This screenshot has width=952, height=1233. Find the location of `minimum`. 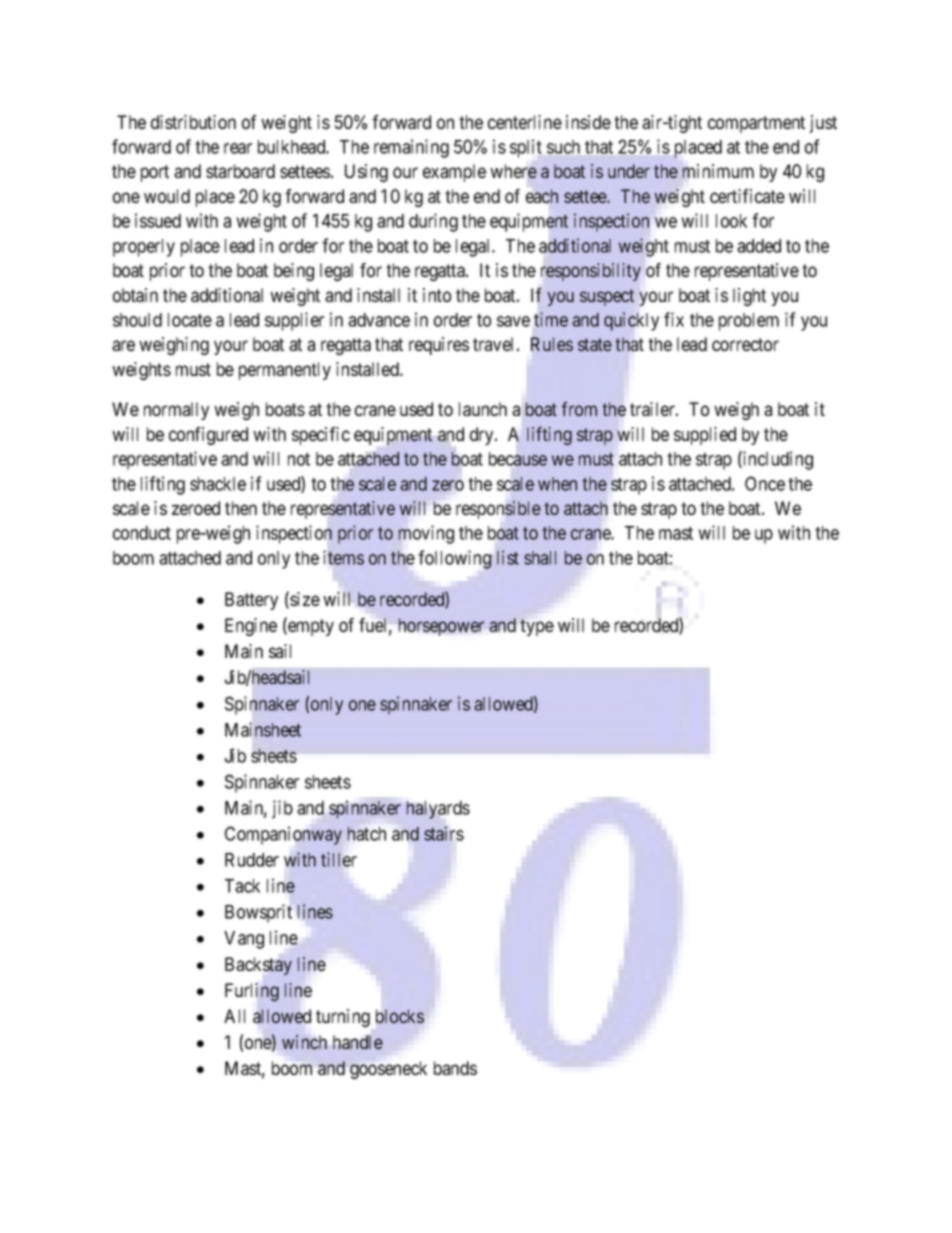

minimum is located at coordinates (718, 171).
